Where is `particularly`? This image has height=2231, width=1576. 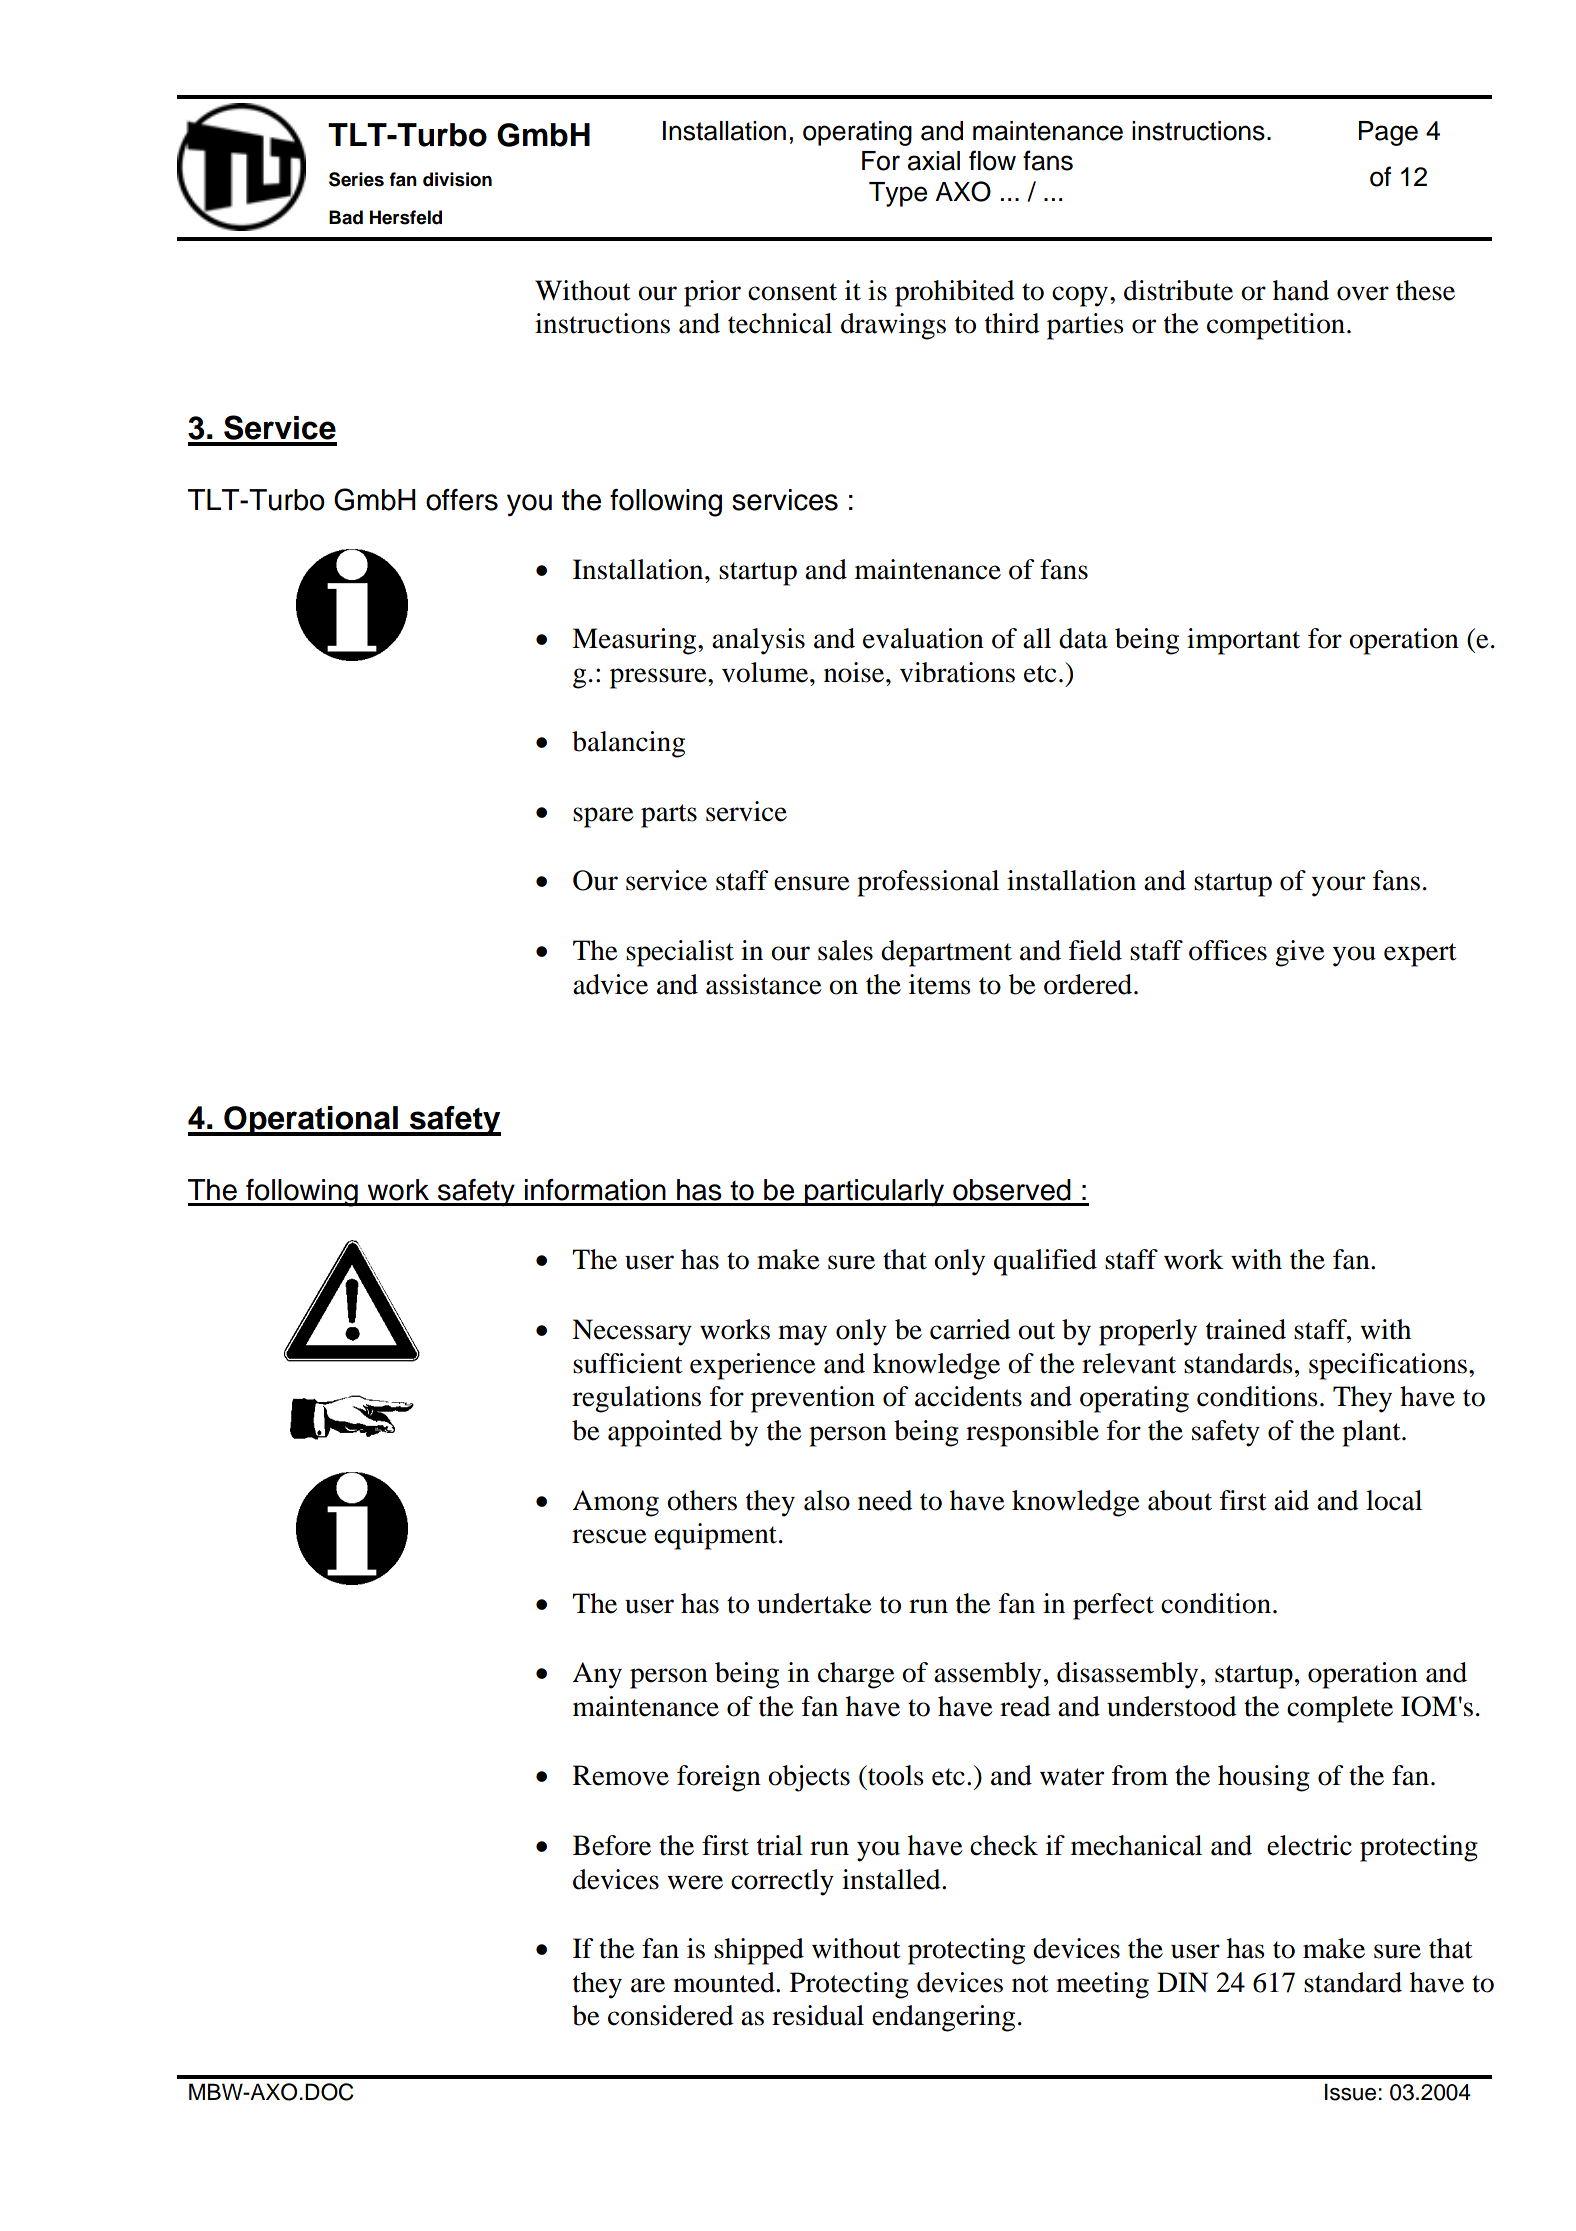
particularly is located at coordinates (874, 1193).
